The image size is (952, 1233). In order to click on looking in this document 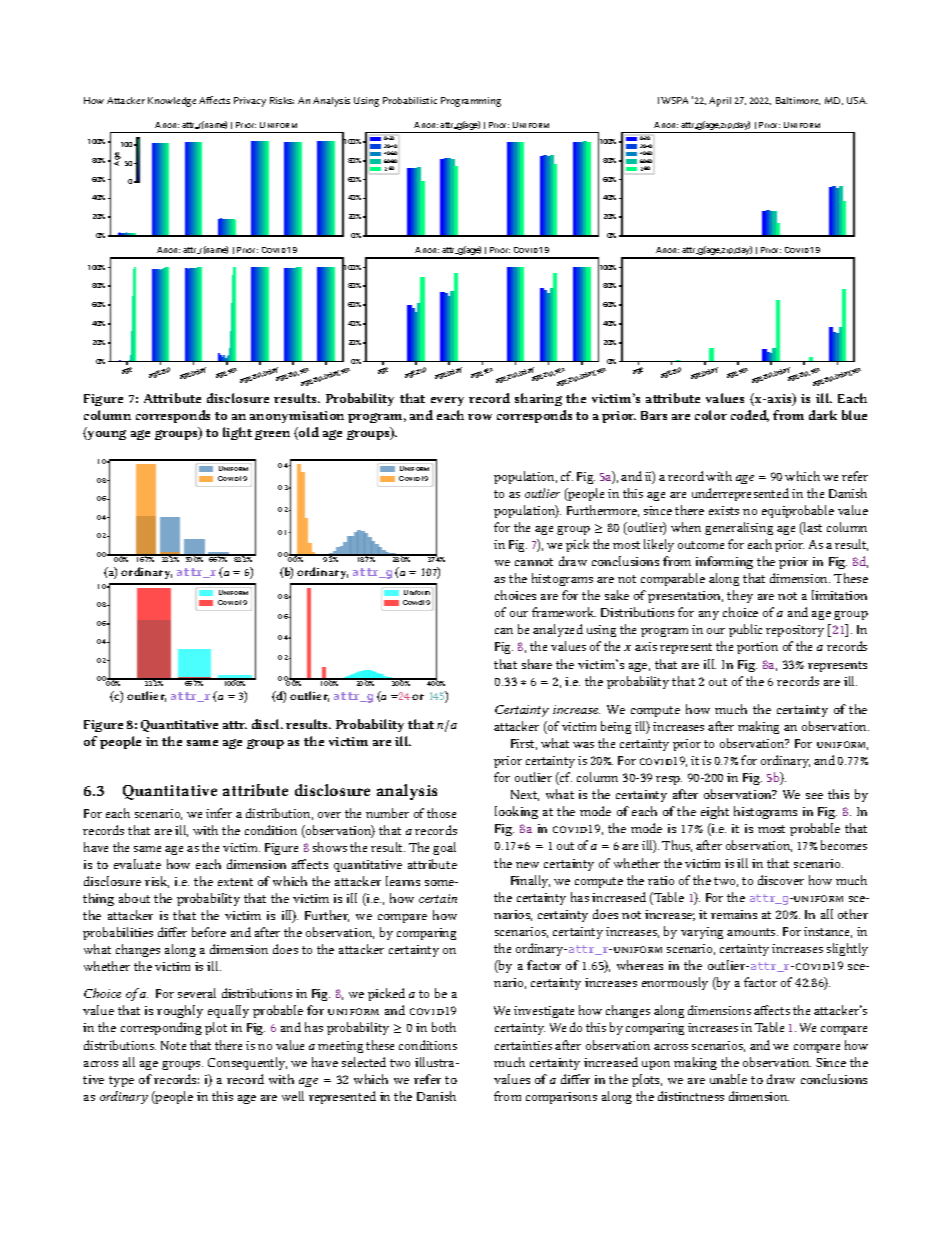, I will do `click(516, 812)`.
